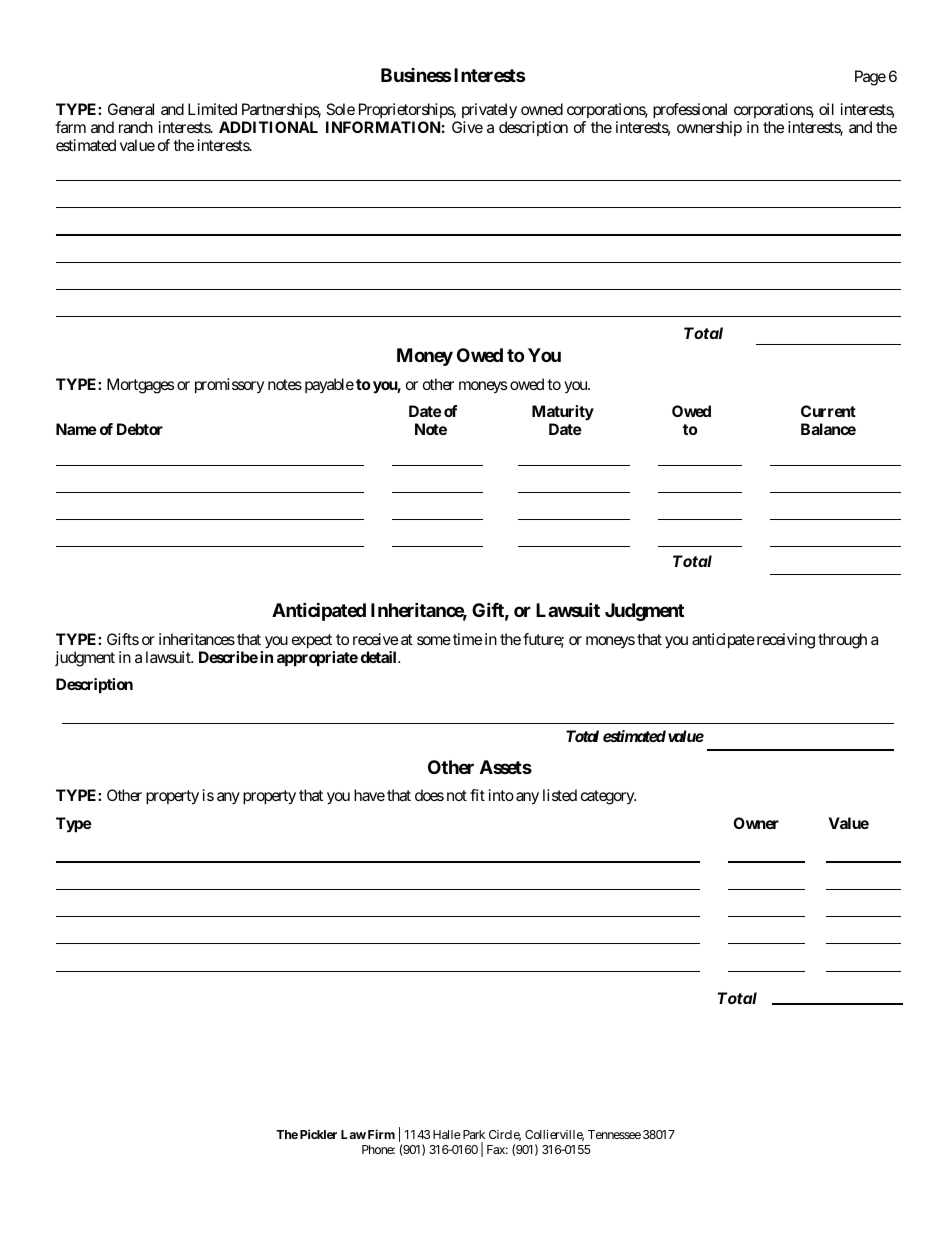 The image size is (952, 1233). What do you see at coordinates (136, 127) in the image?
I see `ranch` at bounding box center [136, 127].
